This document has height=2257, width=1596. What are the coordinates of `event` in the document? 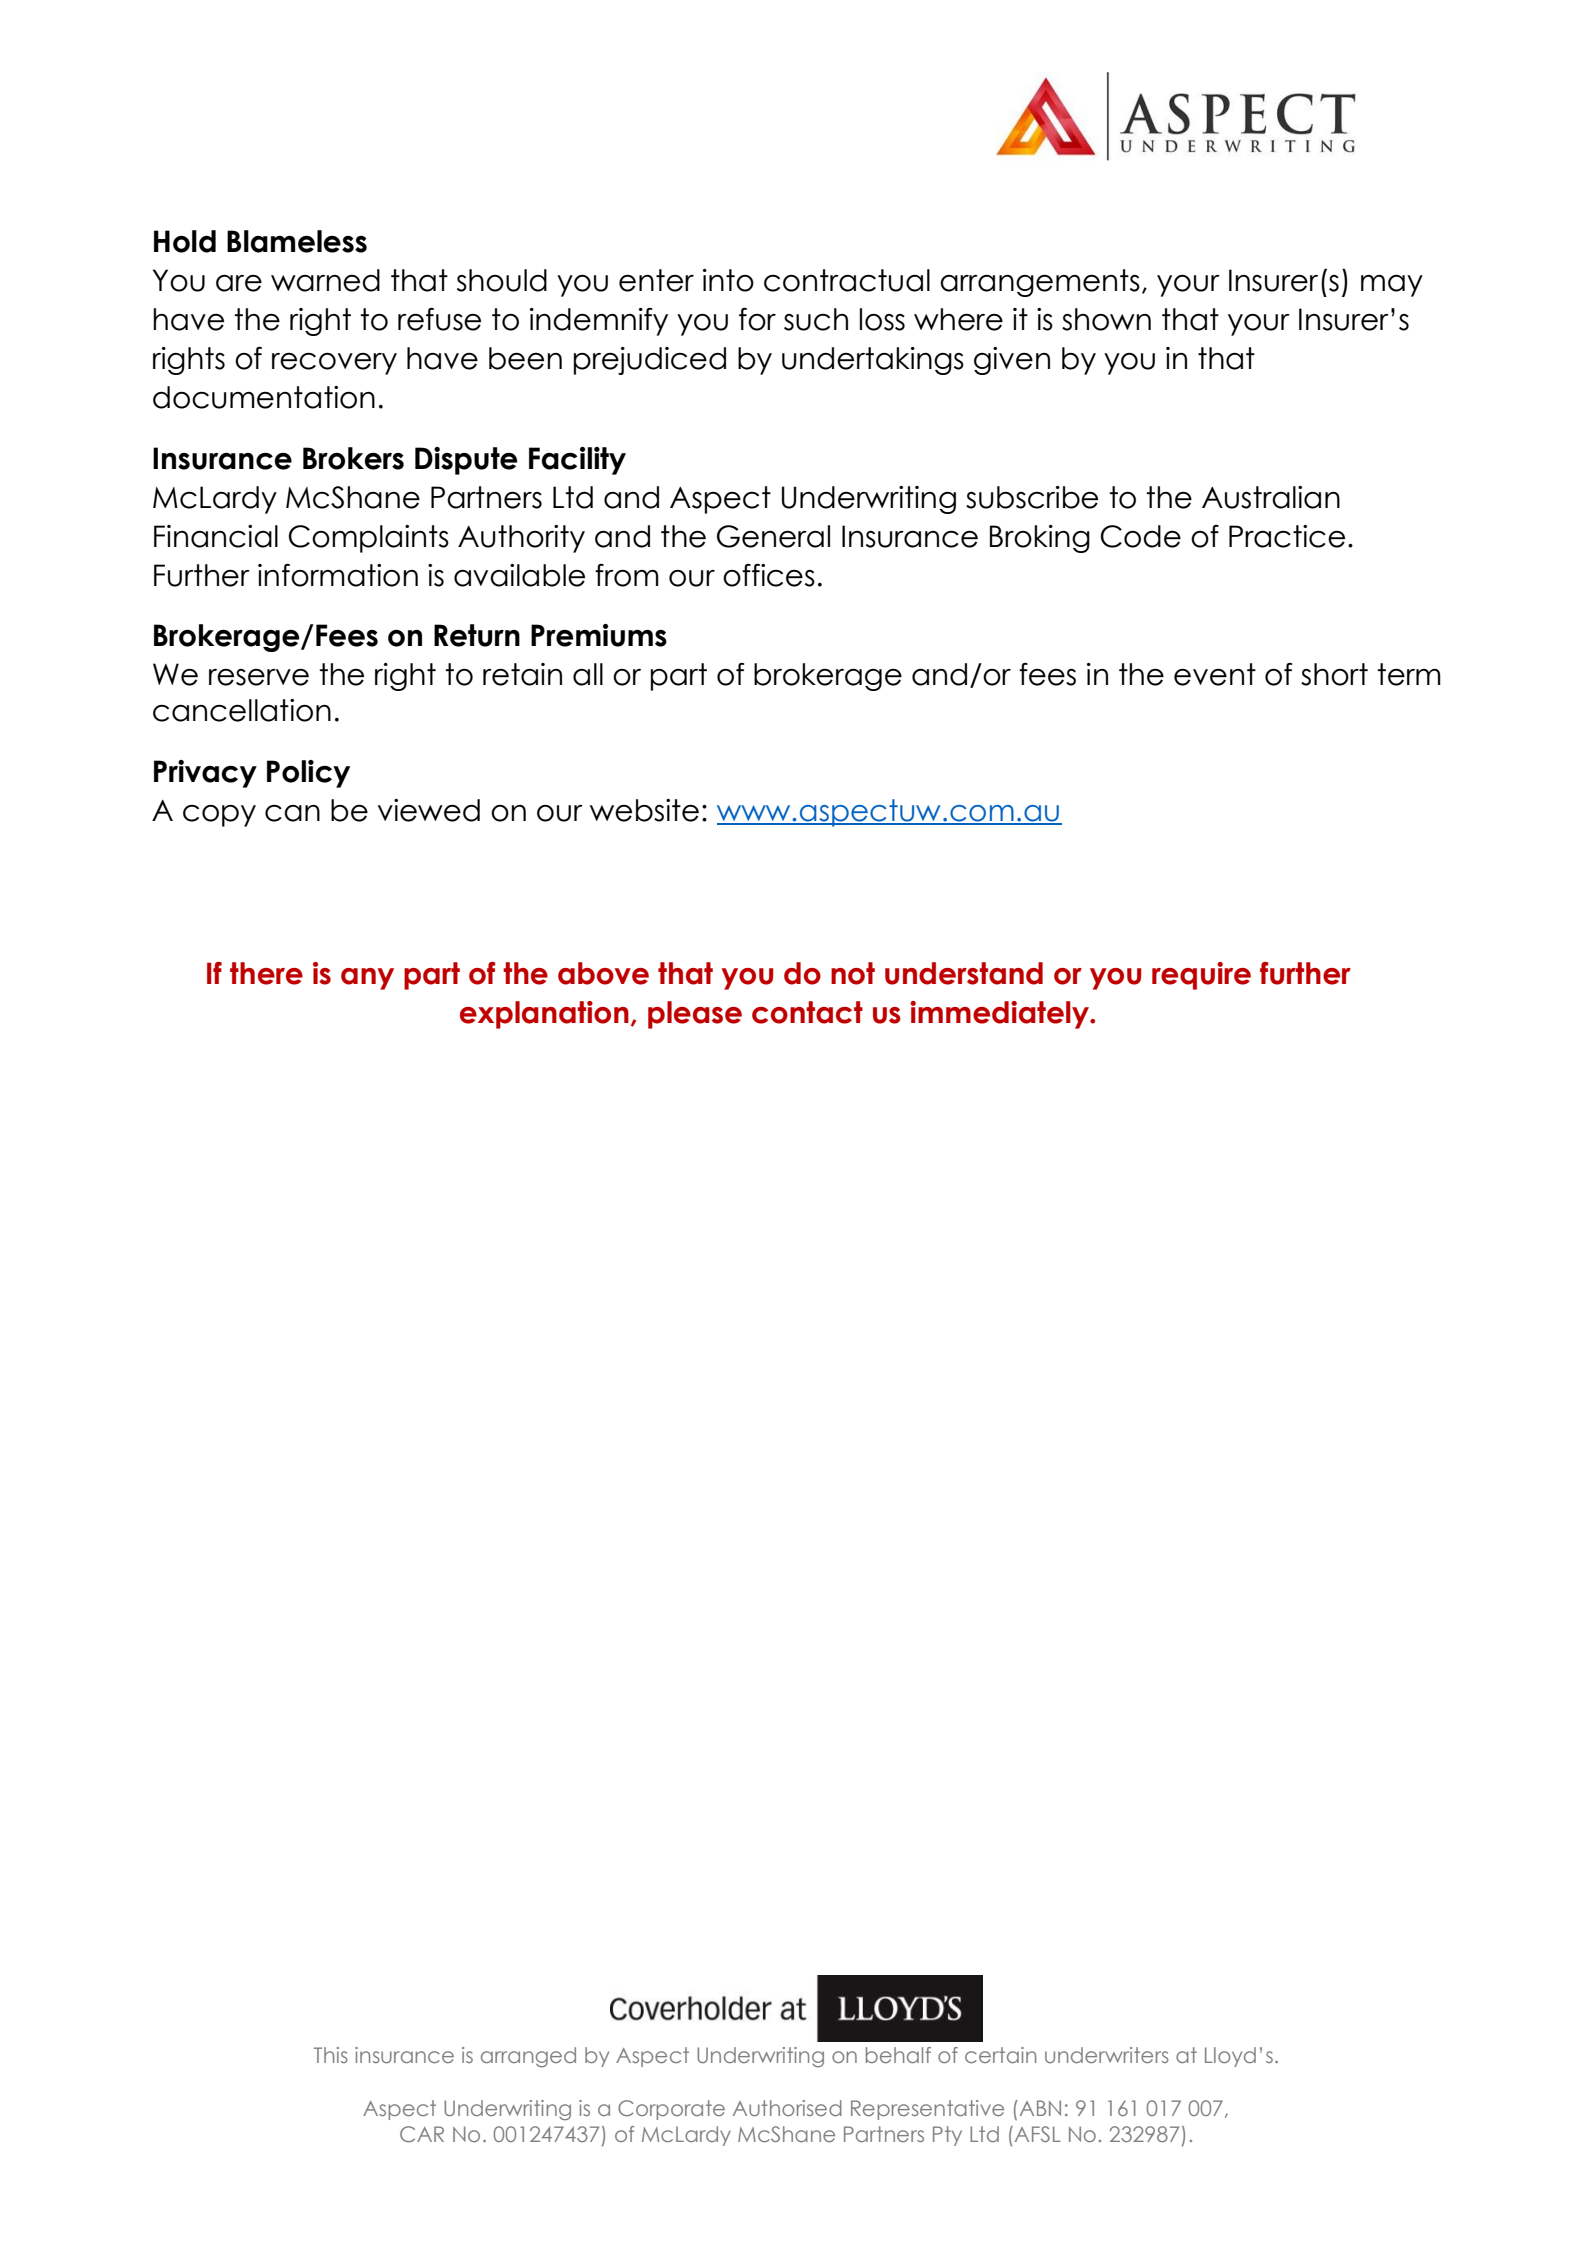 It's located at (1215, 674).
